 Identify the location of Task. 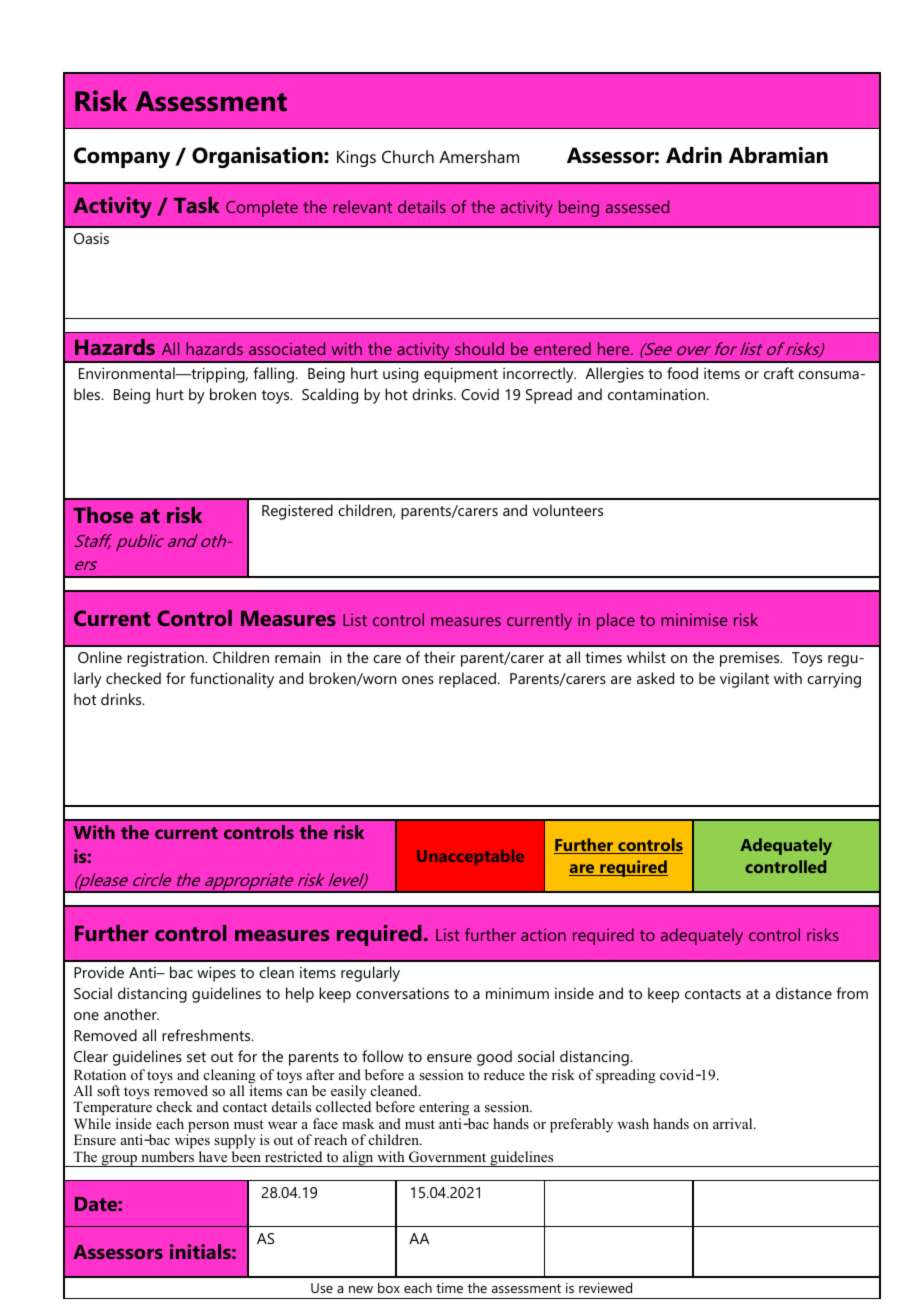
(196, 205).
